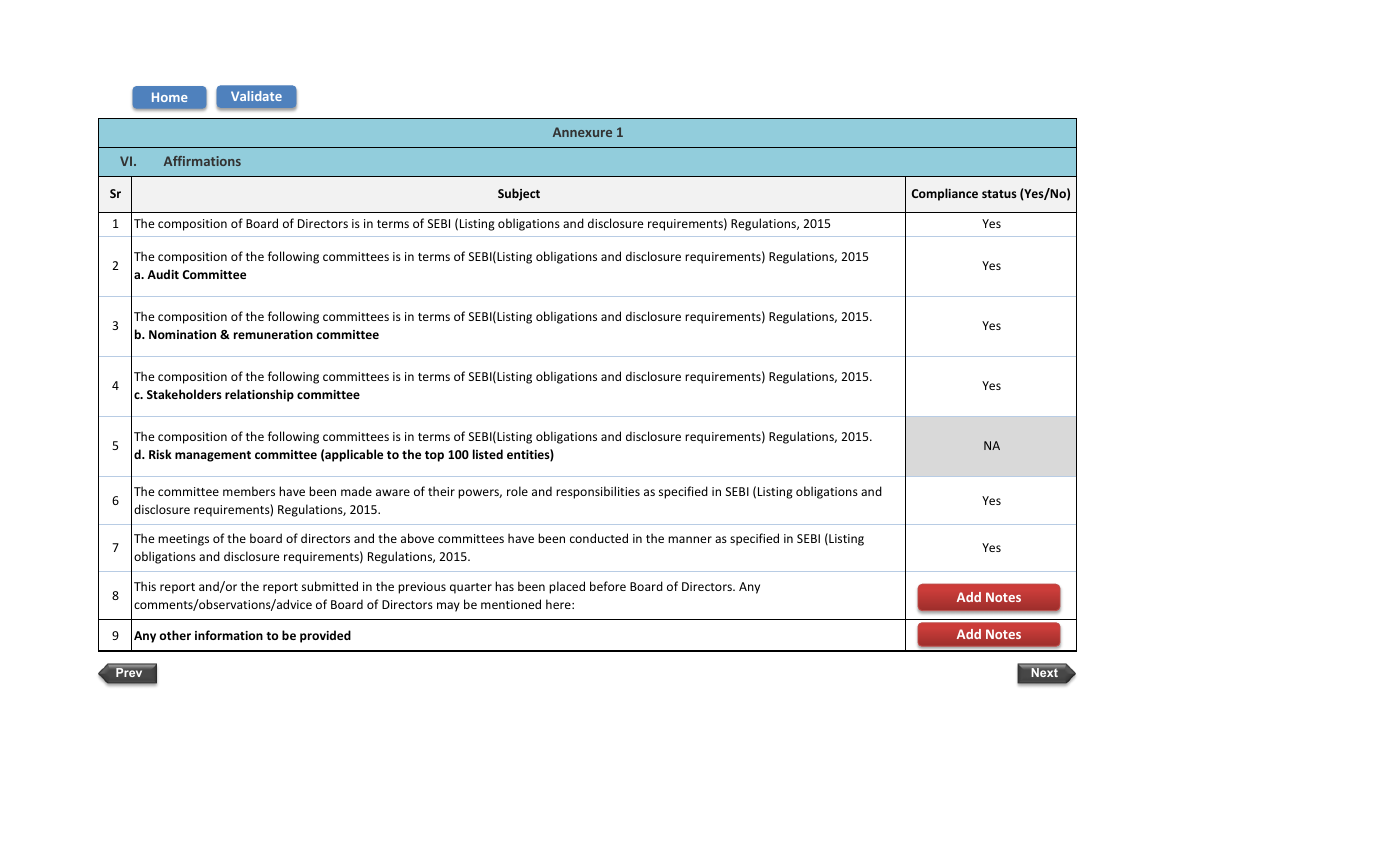 The width and height of the screenshot is (1400, 850). What do you see at coordinates (259, 395) in the screenshot?
I see `relationship` at bounding box center [259, 395].
